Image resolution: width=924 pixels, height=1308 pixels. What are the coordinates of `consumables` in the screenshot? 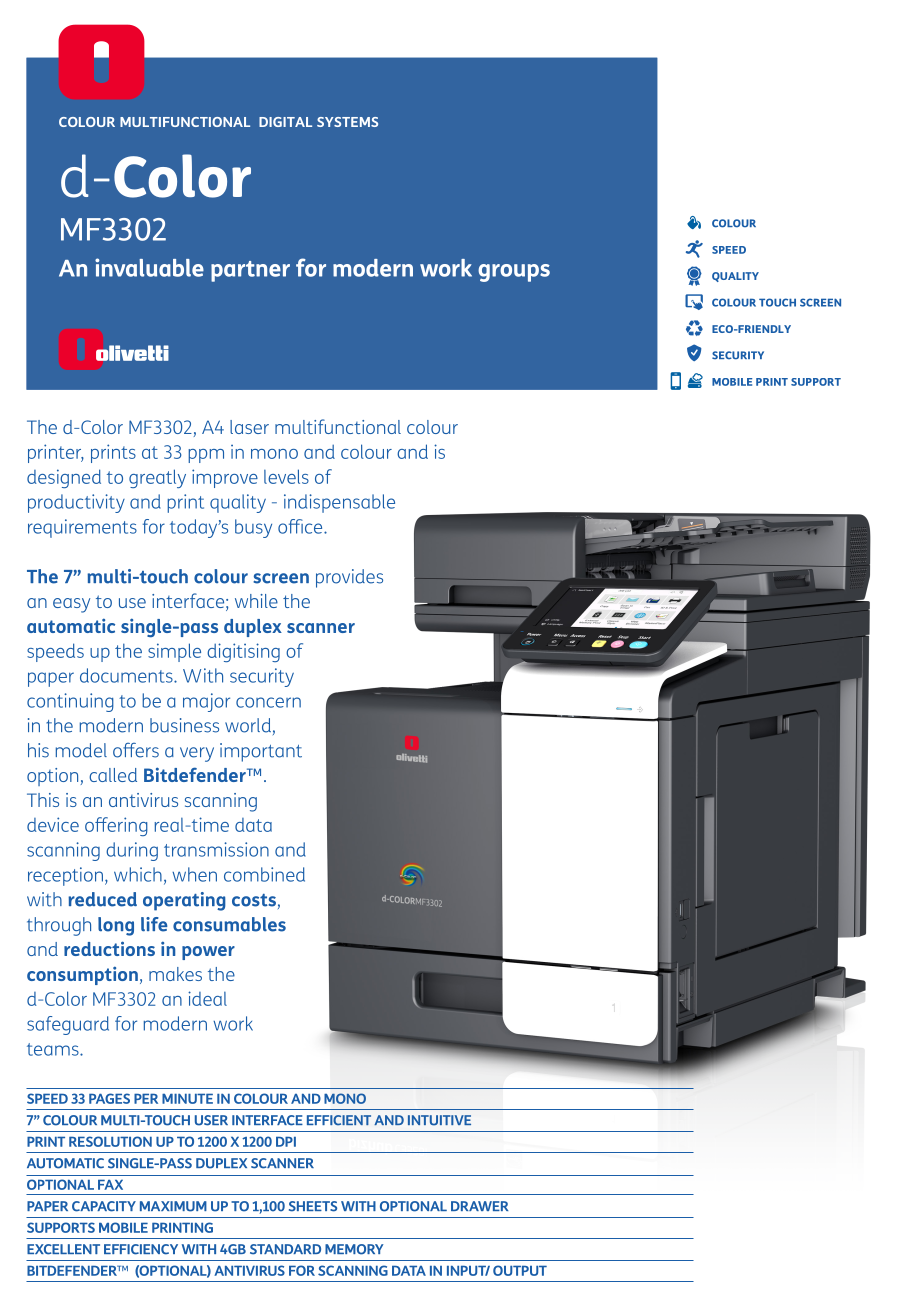 It's located at (229, 924).
